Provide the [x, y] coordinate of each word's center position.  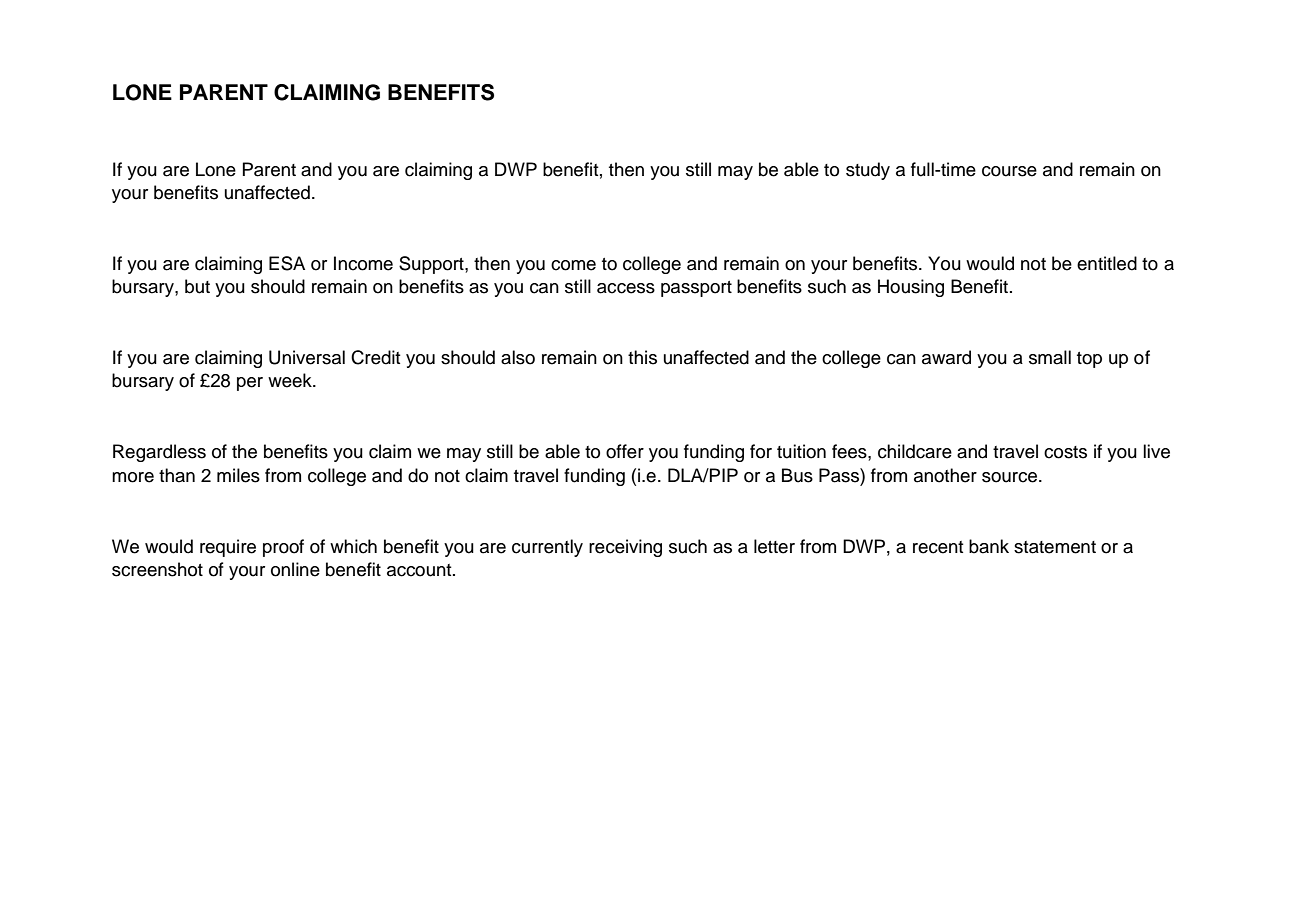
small [1050, 357]
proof [283, 548]
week [291, 380]
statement [1055, 547]
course [1009, 171]
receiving [625, 548]
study [868, 171]
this [642, 357]
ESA [287, 263]
